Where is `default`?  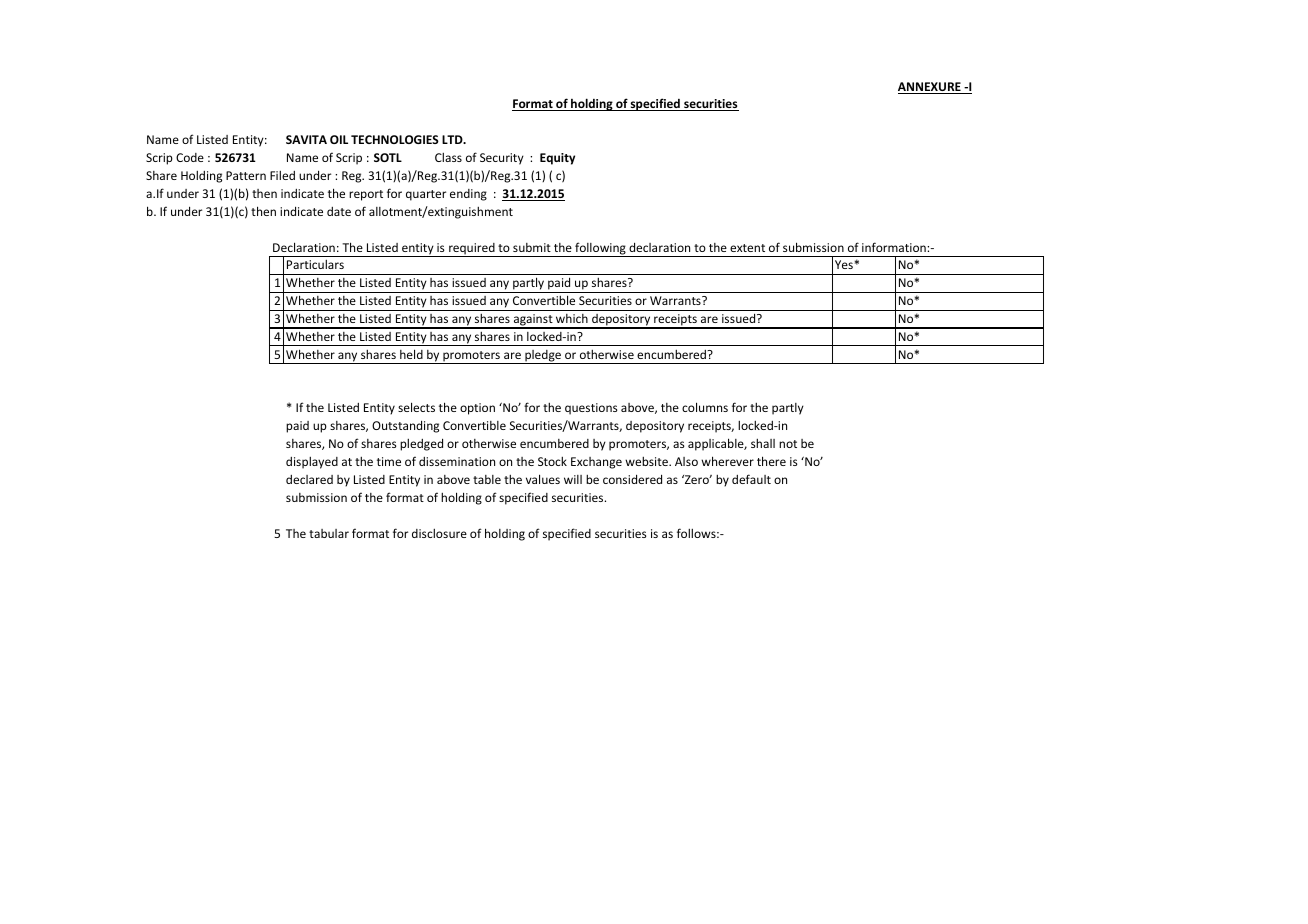
default is located at coordinates (751, 479).
